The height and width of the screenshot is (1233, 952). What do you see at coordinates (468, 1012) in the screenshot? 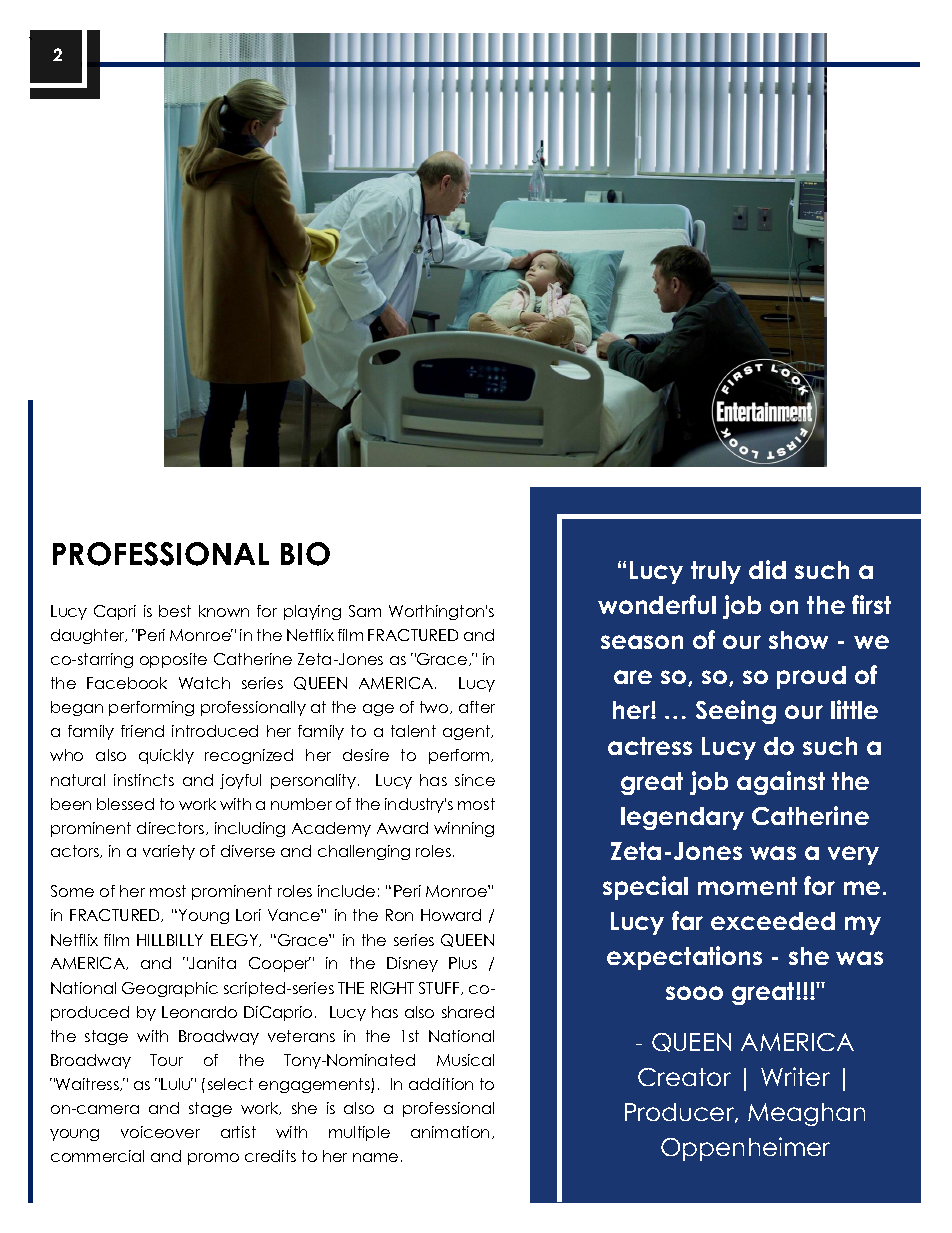
I see `shared` at bounding box center [468, 1012].
